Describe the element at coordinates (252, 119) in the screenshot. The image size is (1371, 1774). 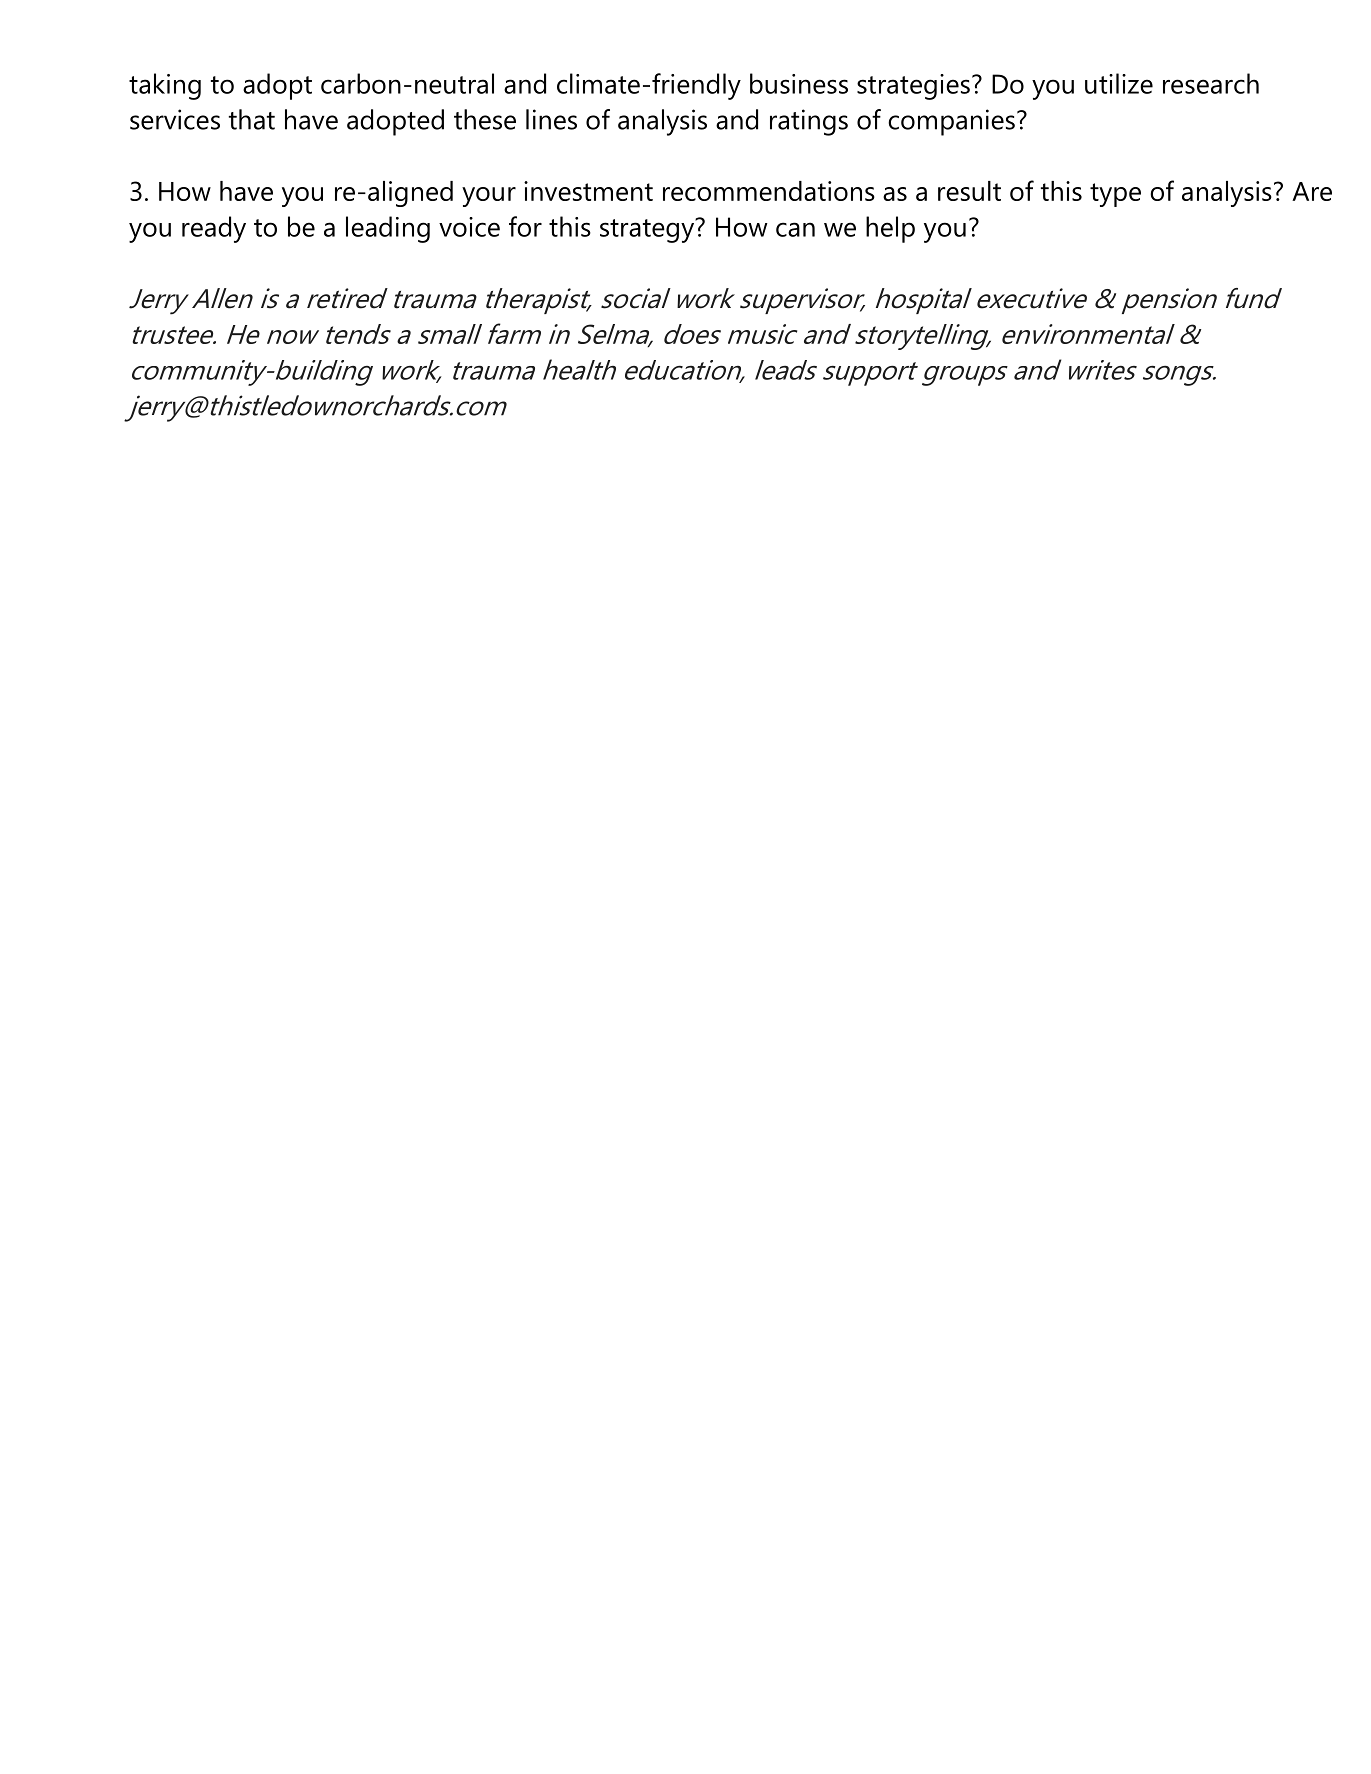
I see `that` at that location.
